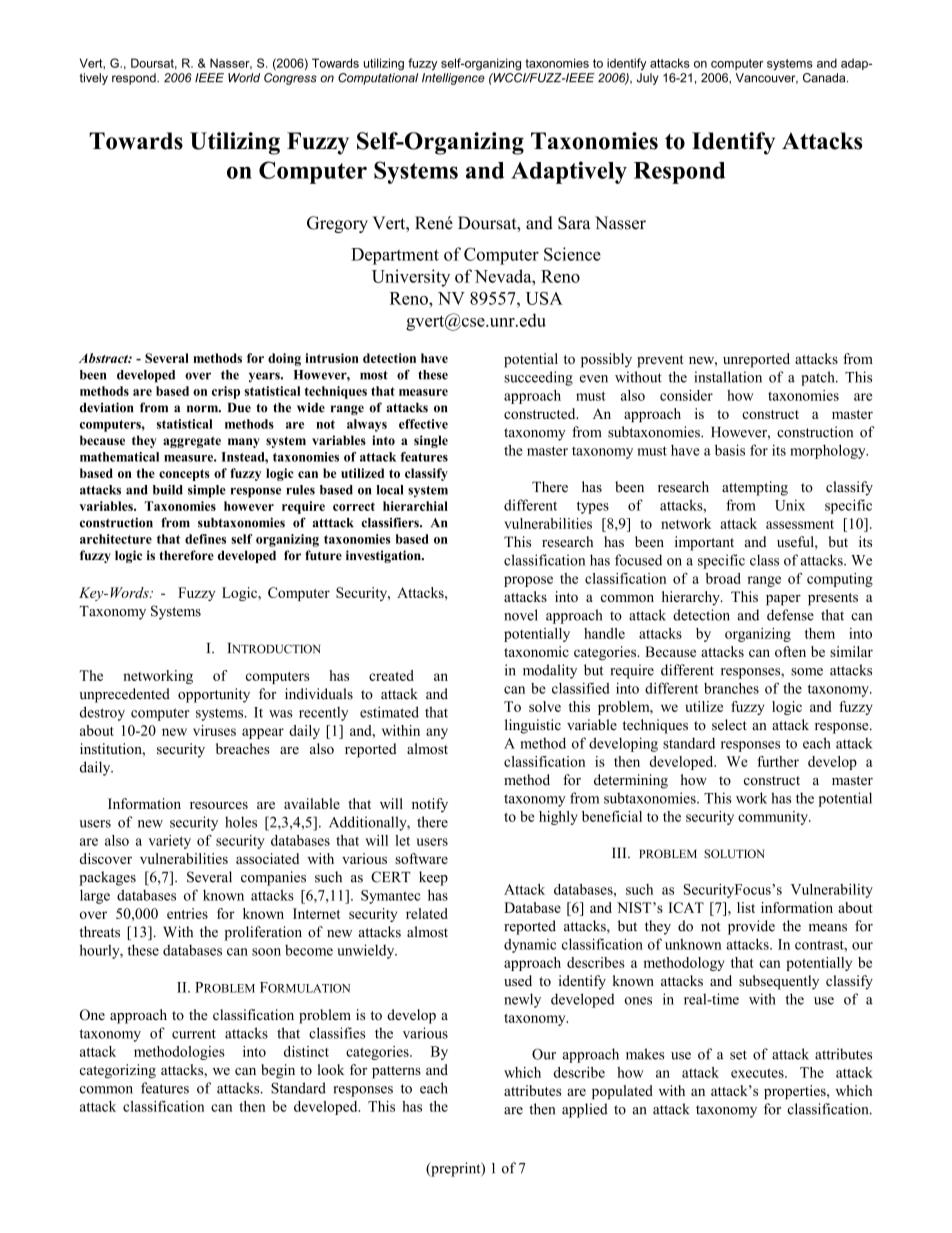 This screenshot has width=952, height=1233. I want to click on executes, so click(758, 1073).
